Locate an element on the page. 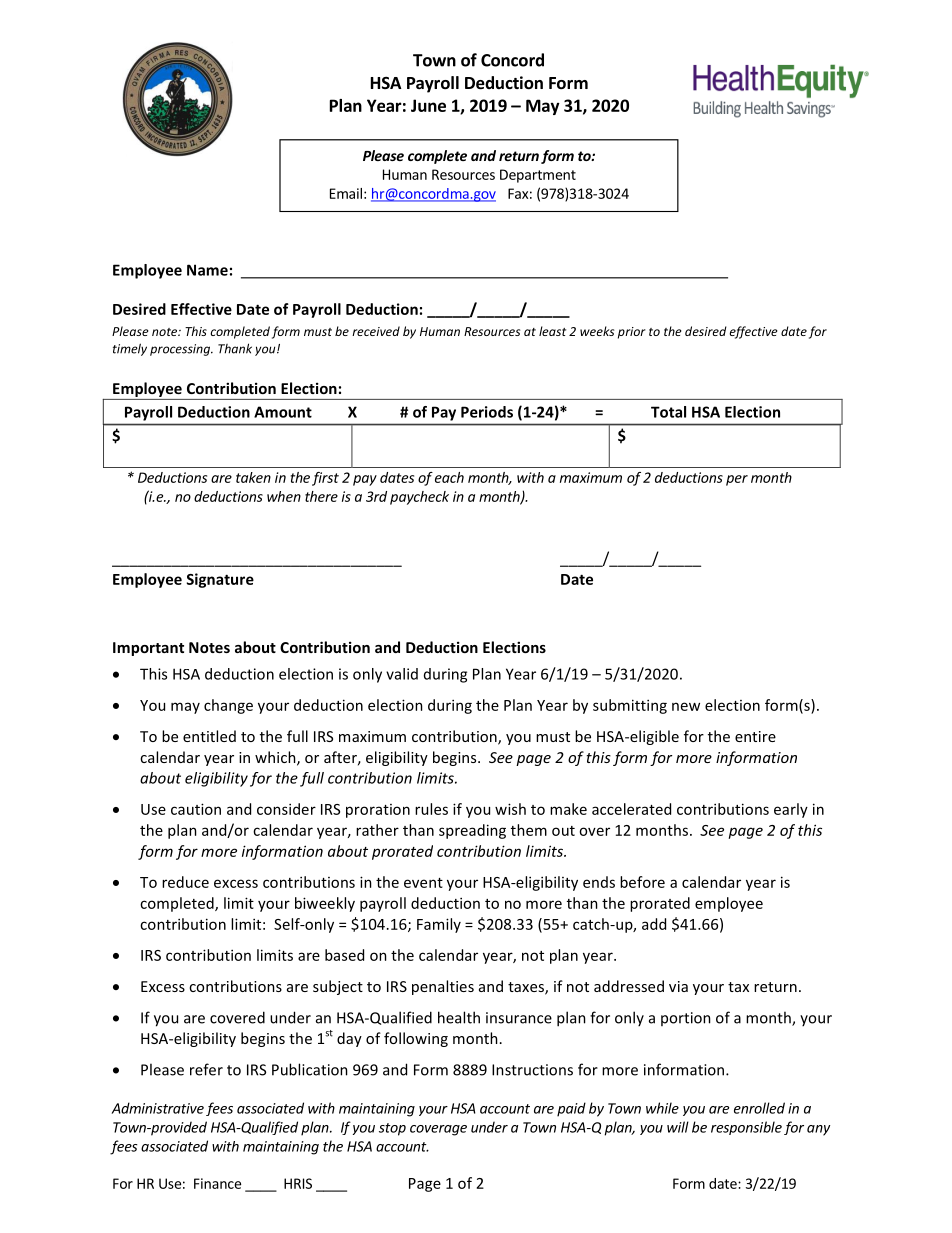  Email is located at coordinates (346, 193).
